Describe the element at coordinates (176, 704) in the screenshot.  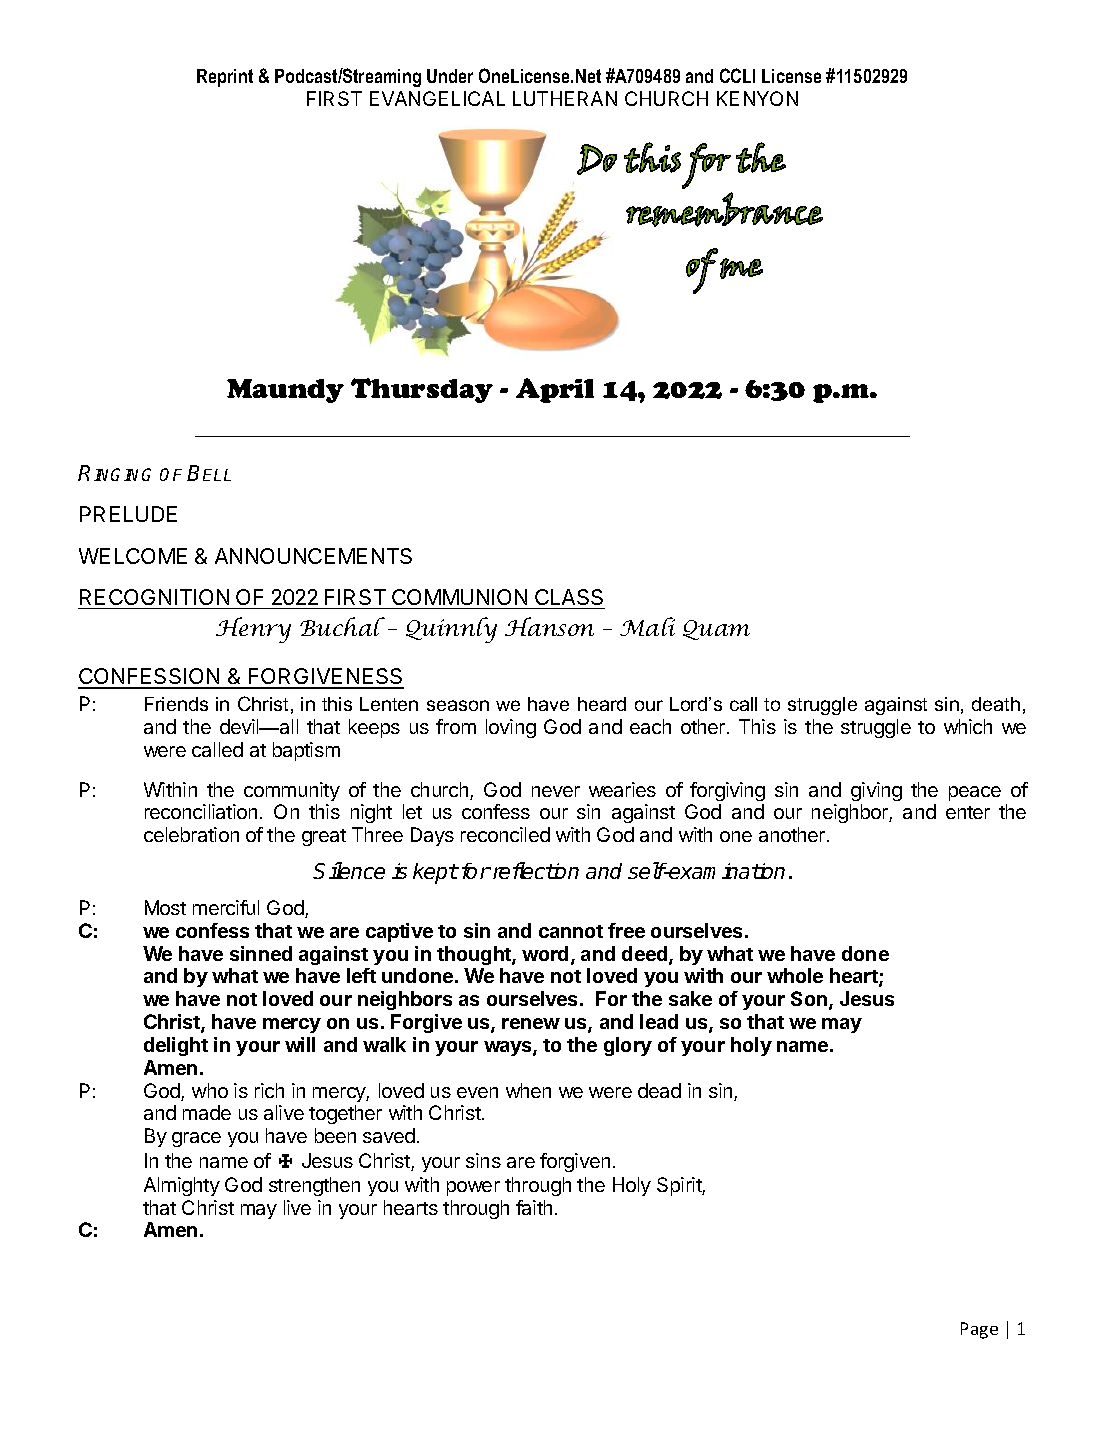
I see `Friends` at that location.
